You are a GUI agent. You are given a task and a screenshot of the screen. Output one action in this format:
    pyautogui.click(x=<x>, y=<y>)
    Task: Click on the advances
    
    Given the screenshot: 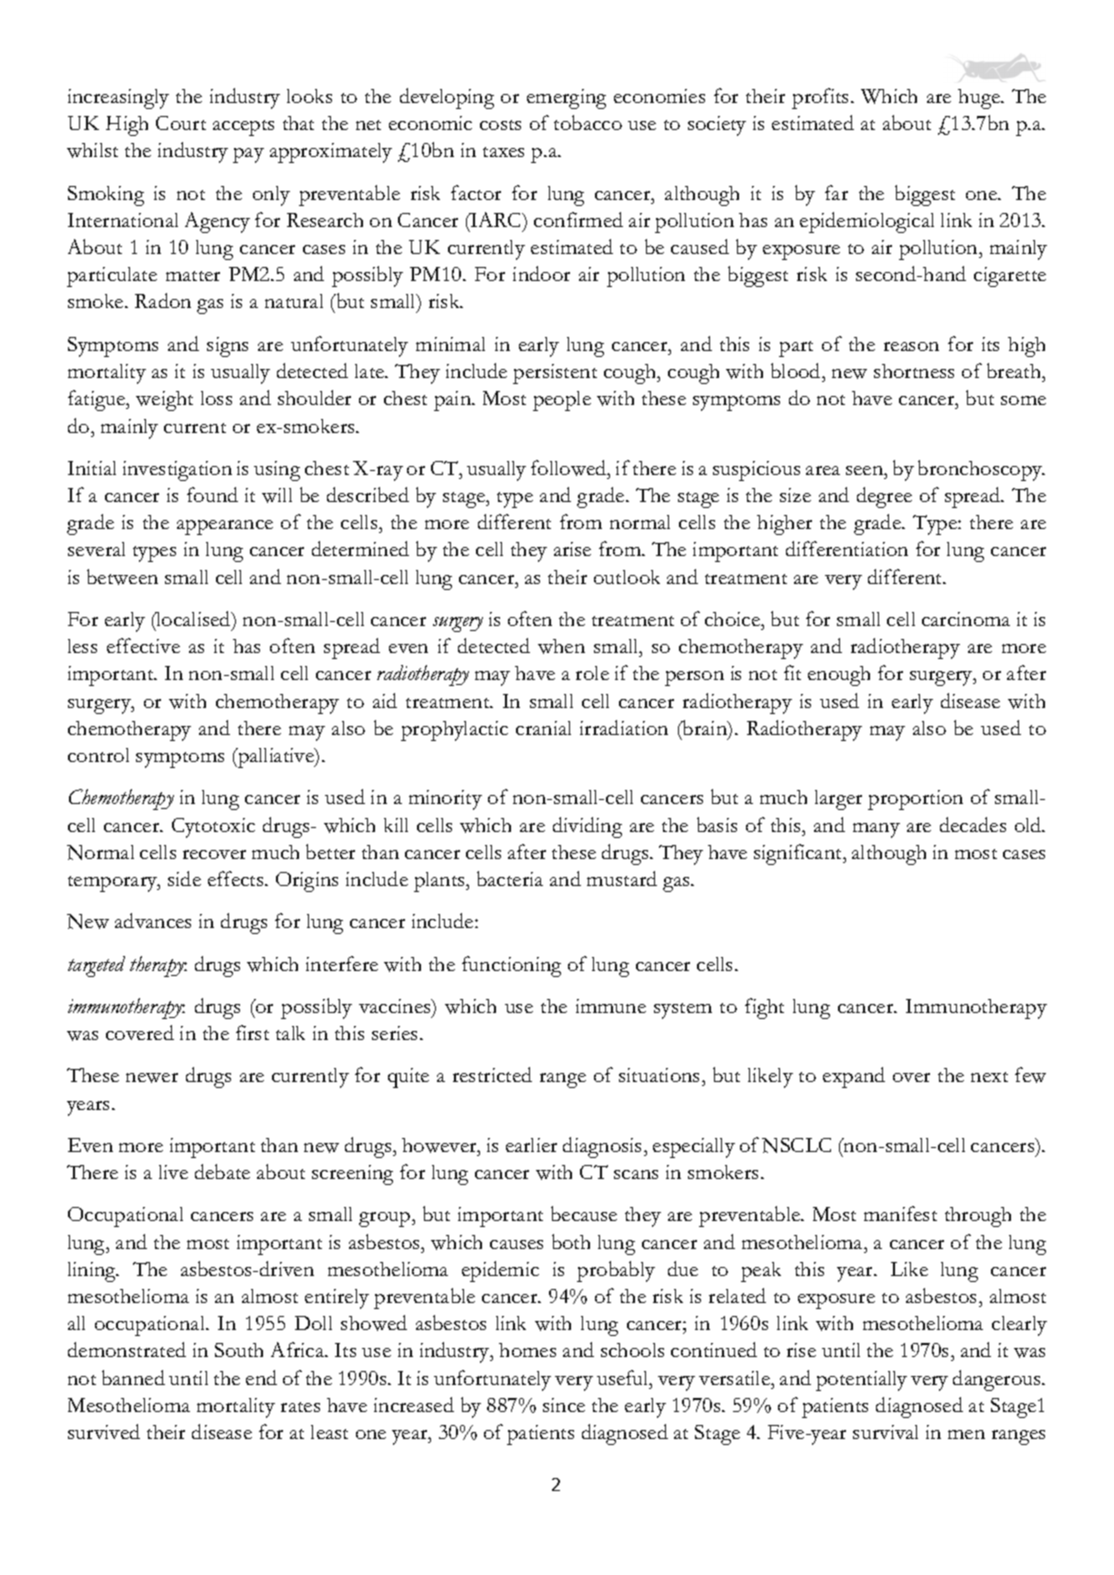 What is the action you would take?
    pyautogui.click(x=153, y=920)
